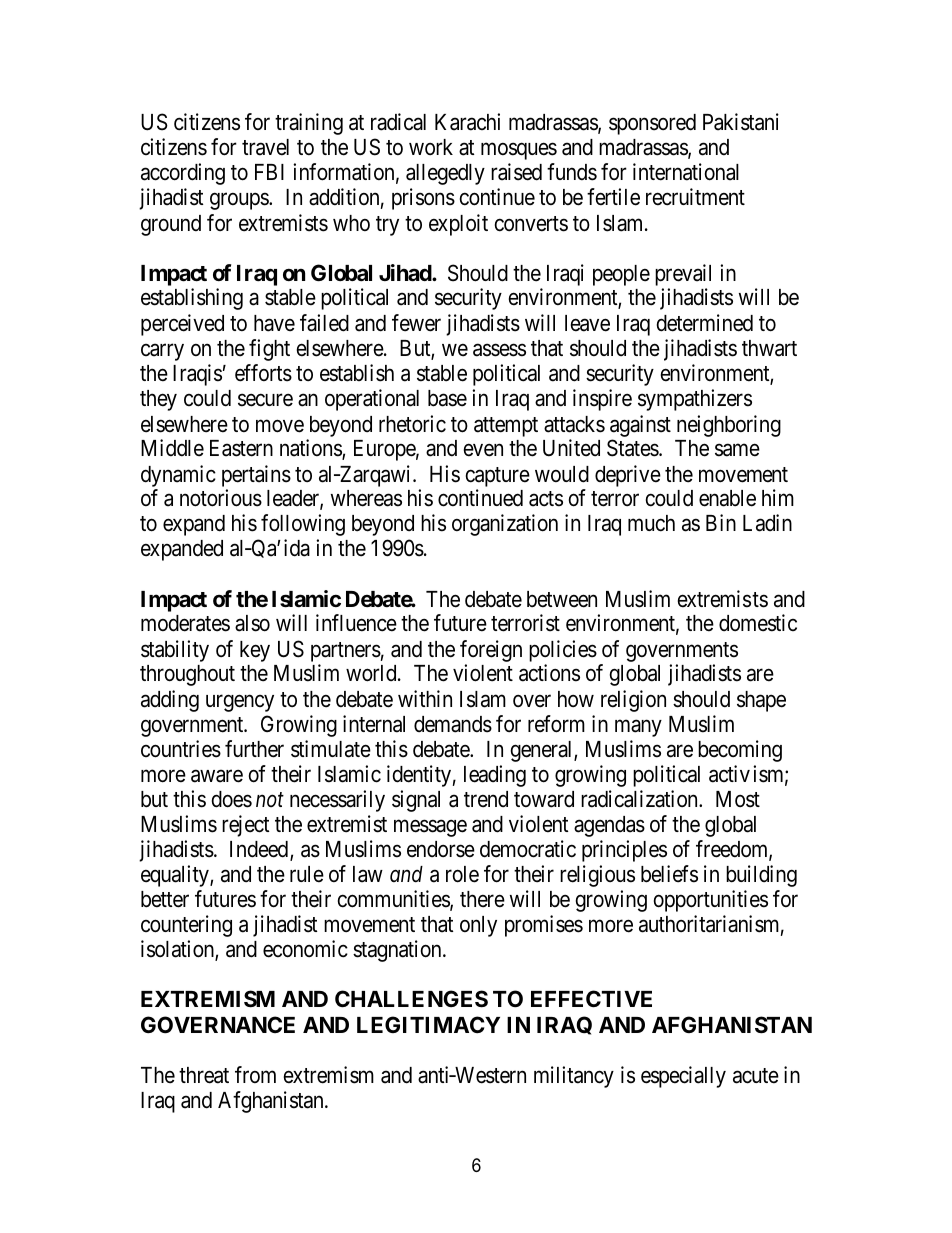  I want to click on LEGITIMACY, so click(428, 1024).
